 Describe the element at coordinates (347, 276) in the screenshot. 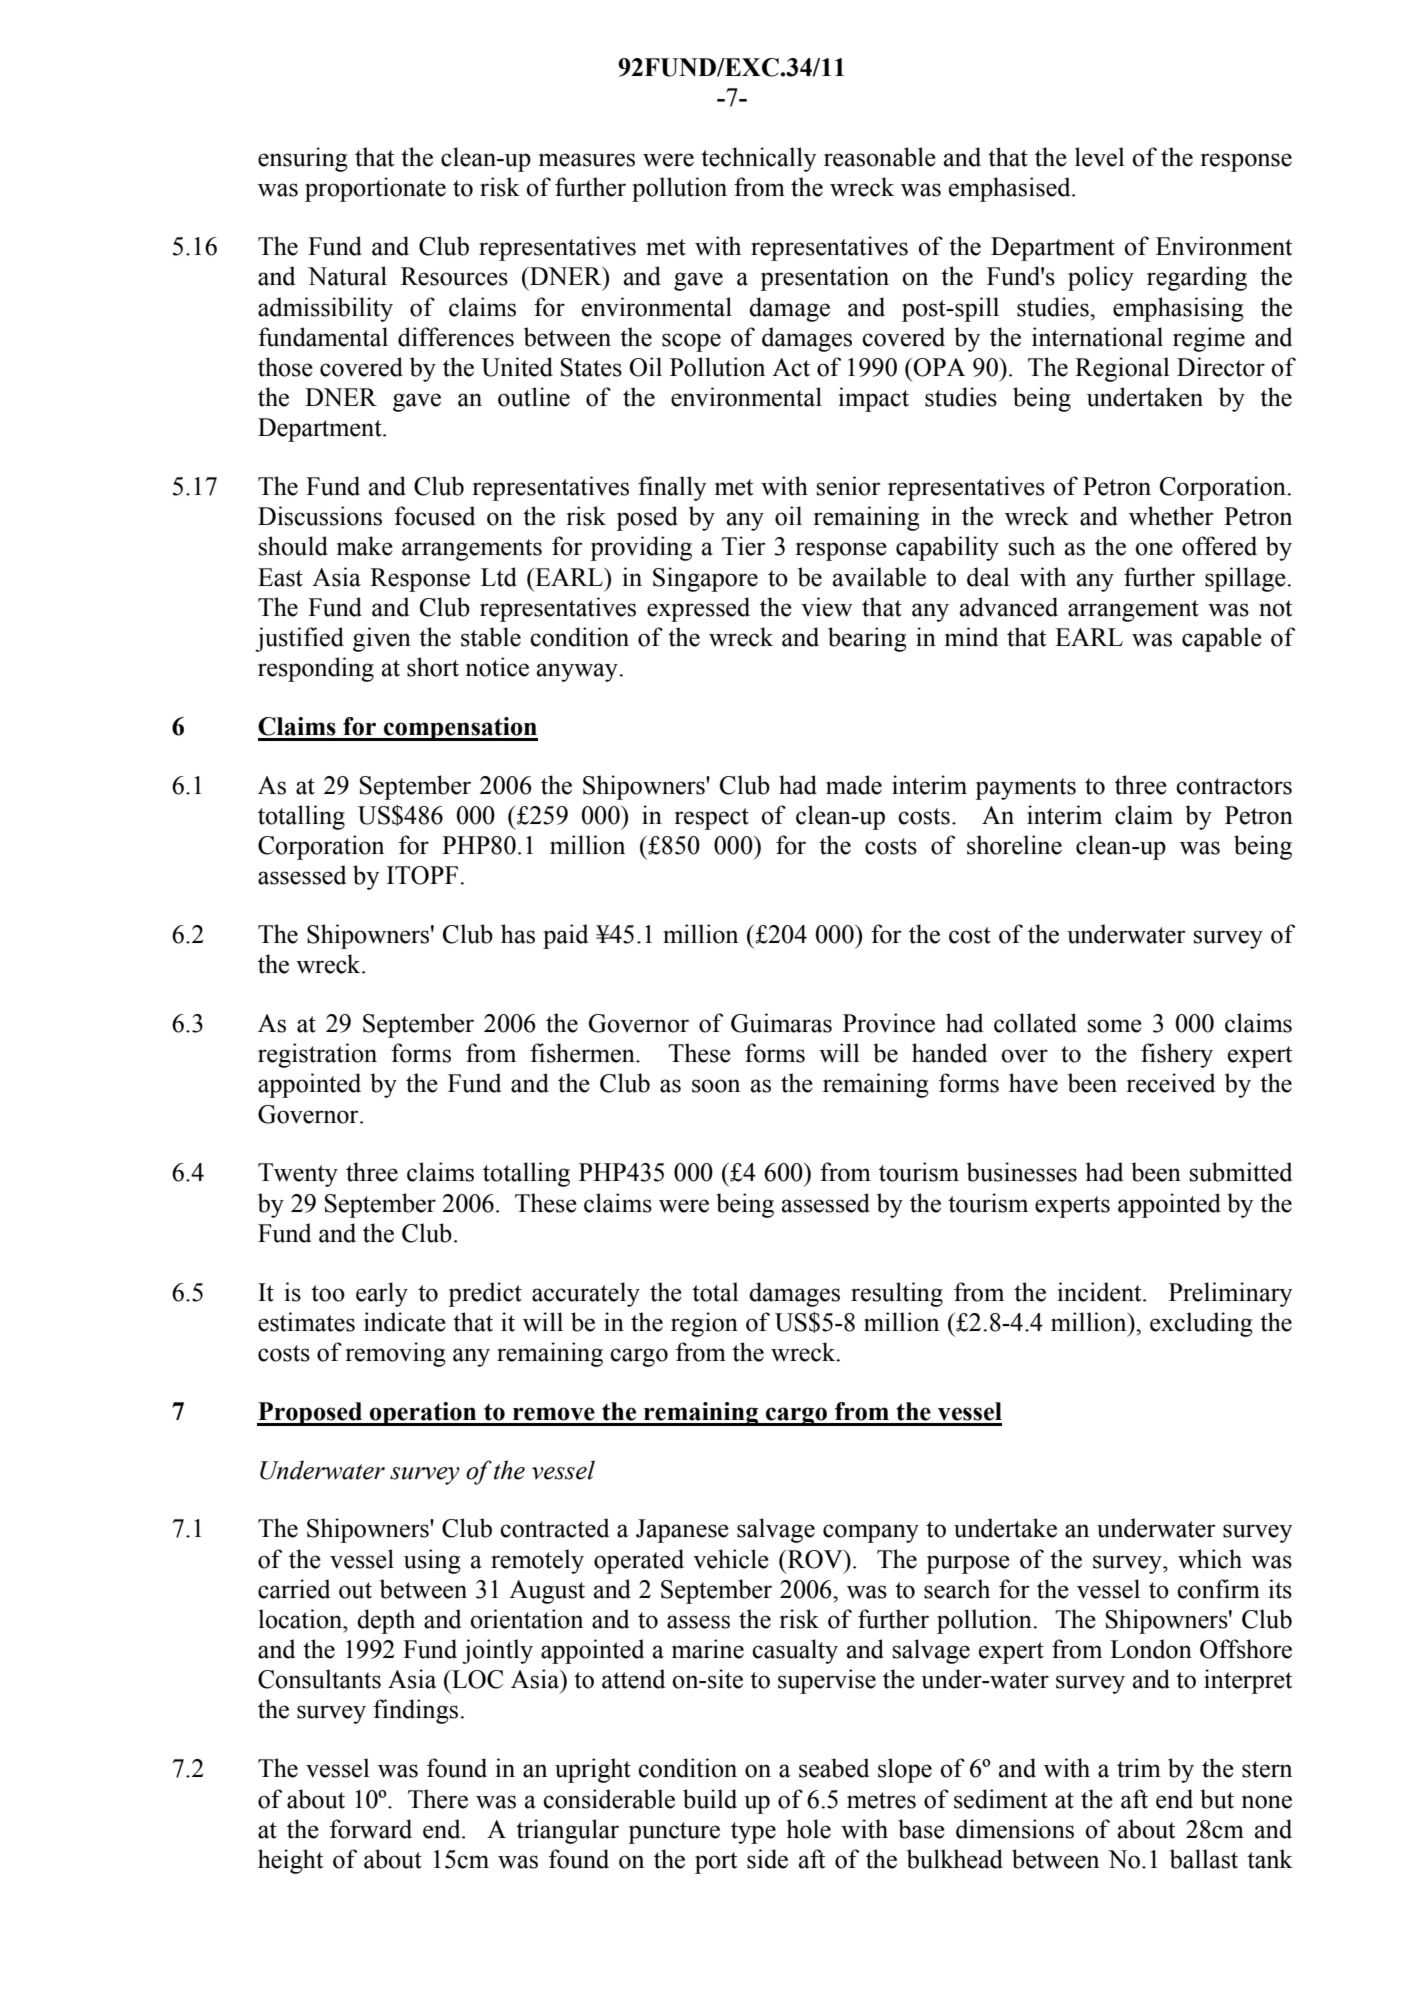

I see `Natural` at that location.
